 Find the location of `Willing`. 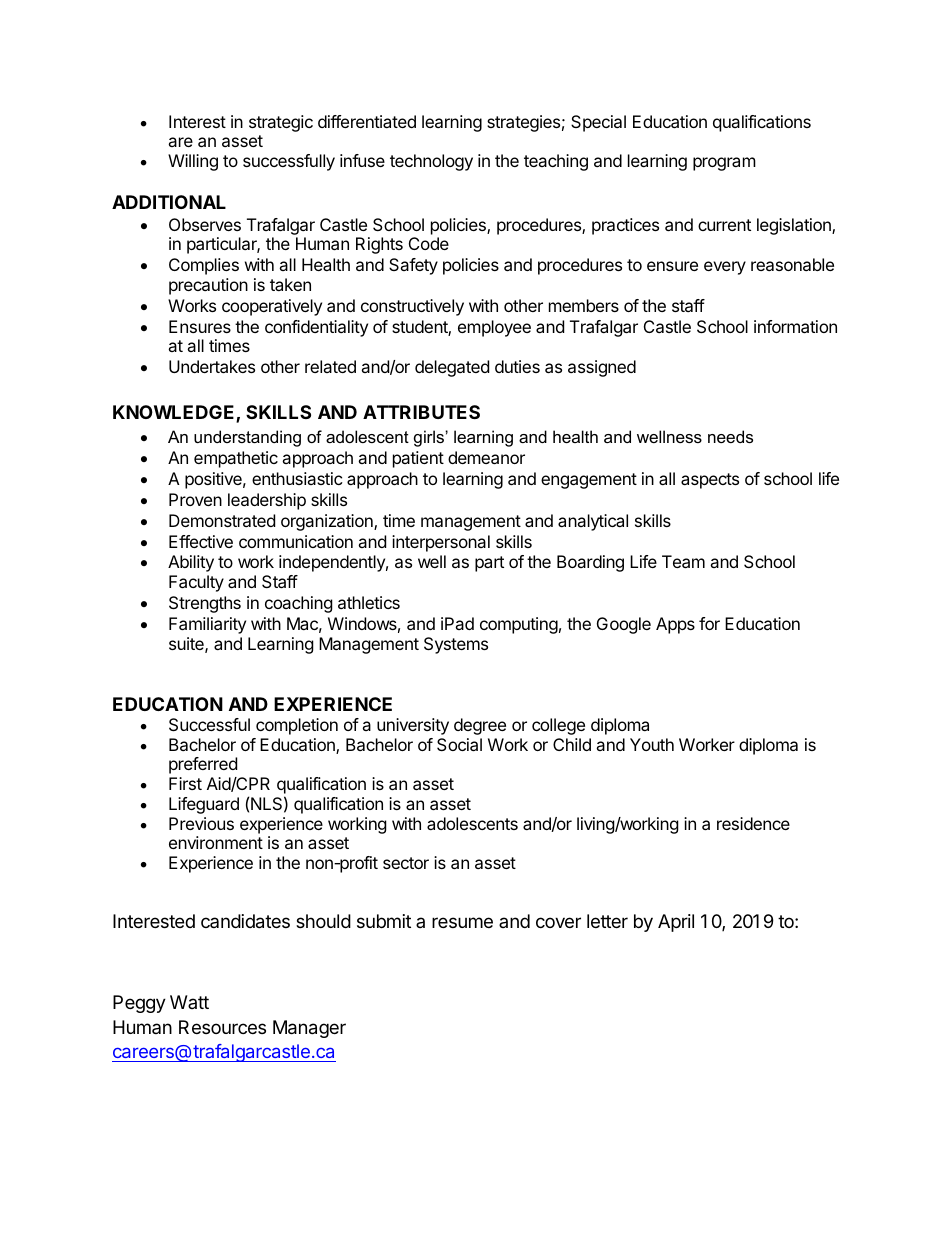

Willing is located at coordinates (193, 162).
